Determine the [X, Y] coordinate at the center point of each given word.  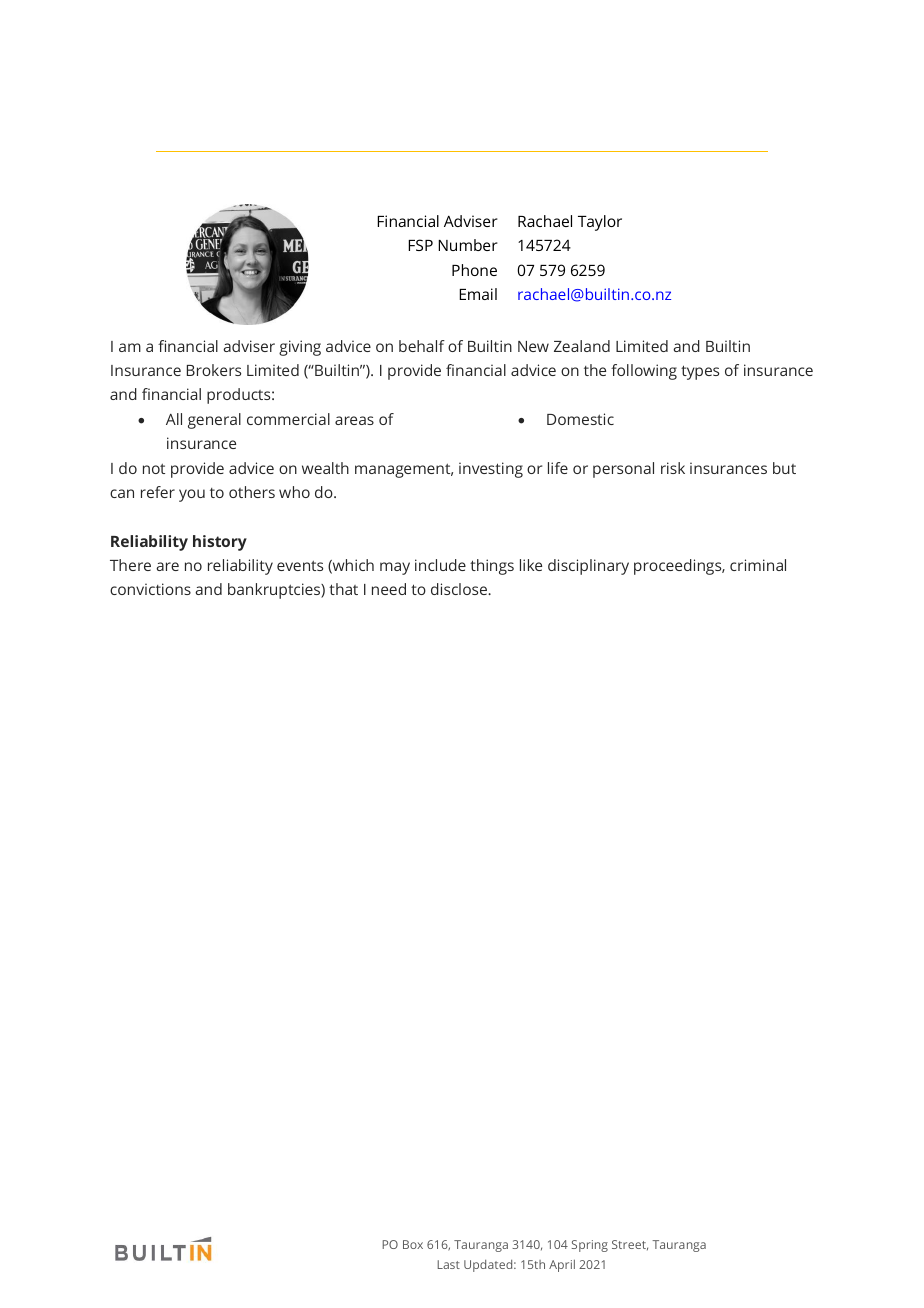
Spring [590, 1246]
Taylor [600, 223]
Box [413, 1244]
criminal [758, 565]
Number [468, 245]
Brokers [214, 370]
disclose [460, 589]
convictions [150, 589]
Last [448, 1264]
